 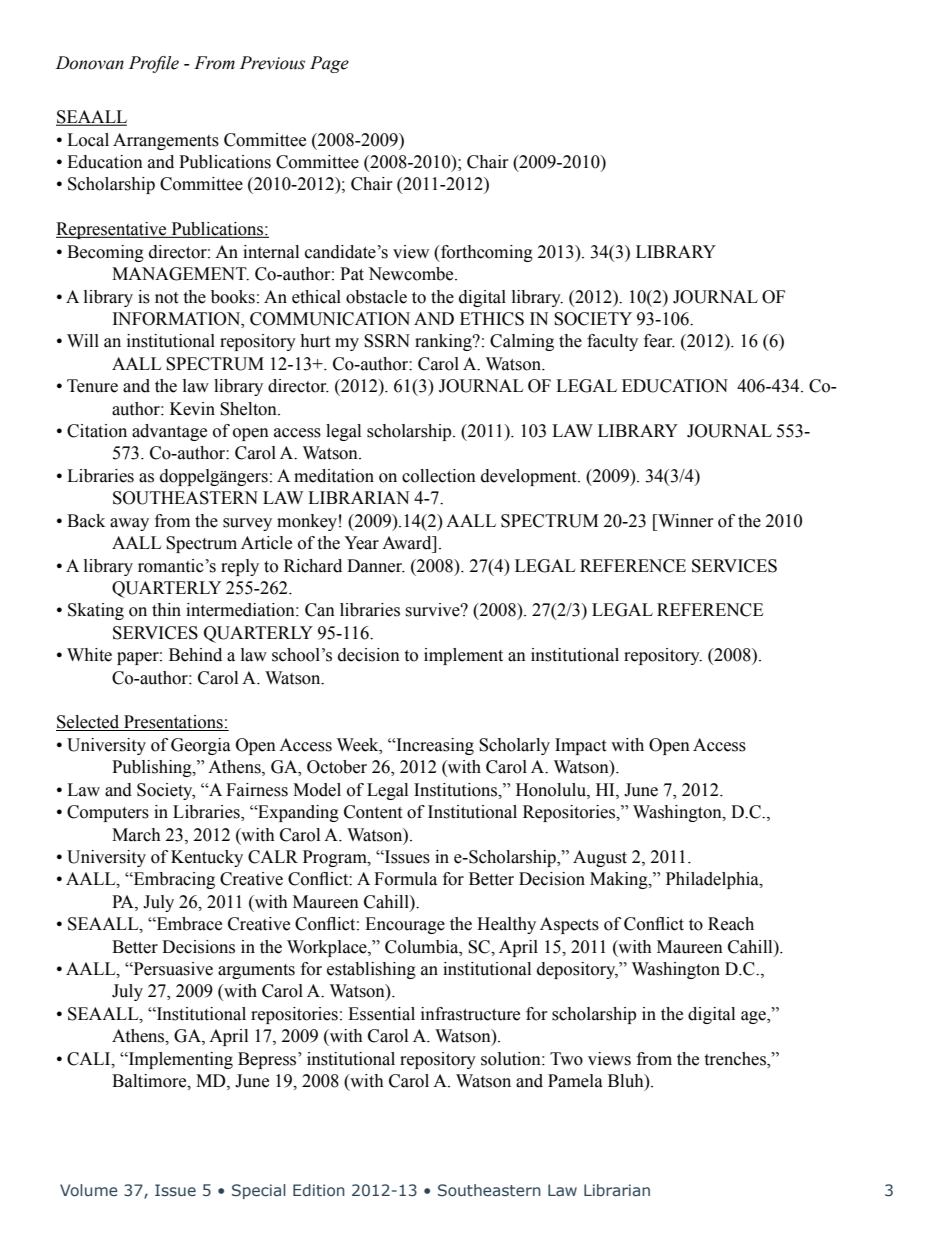 What do you see at coordinates (154, 64) in the screenshot?
I see `Profile` at bounding box center [154, 64].
